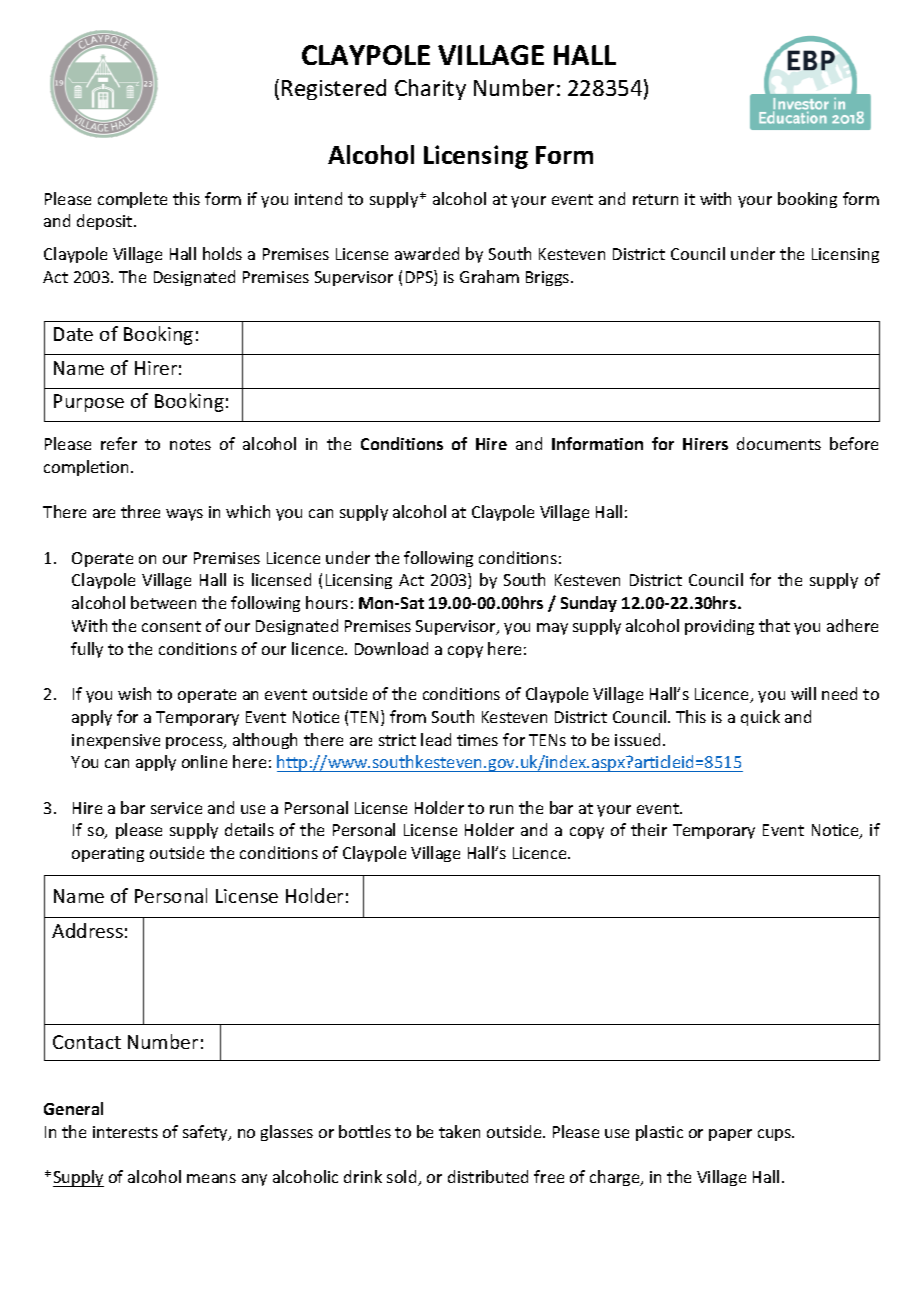 This document has width=924, height=1308. Describe the element at coordinates (248, 511) in the document. I see `which` at that location.
